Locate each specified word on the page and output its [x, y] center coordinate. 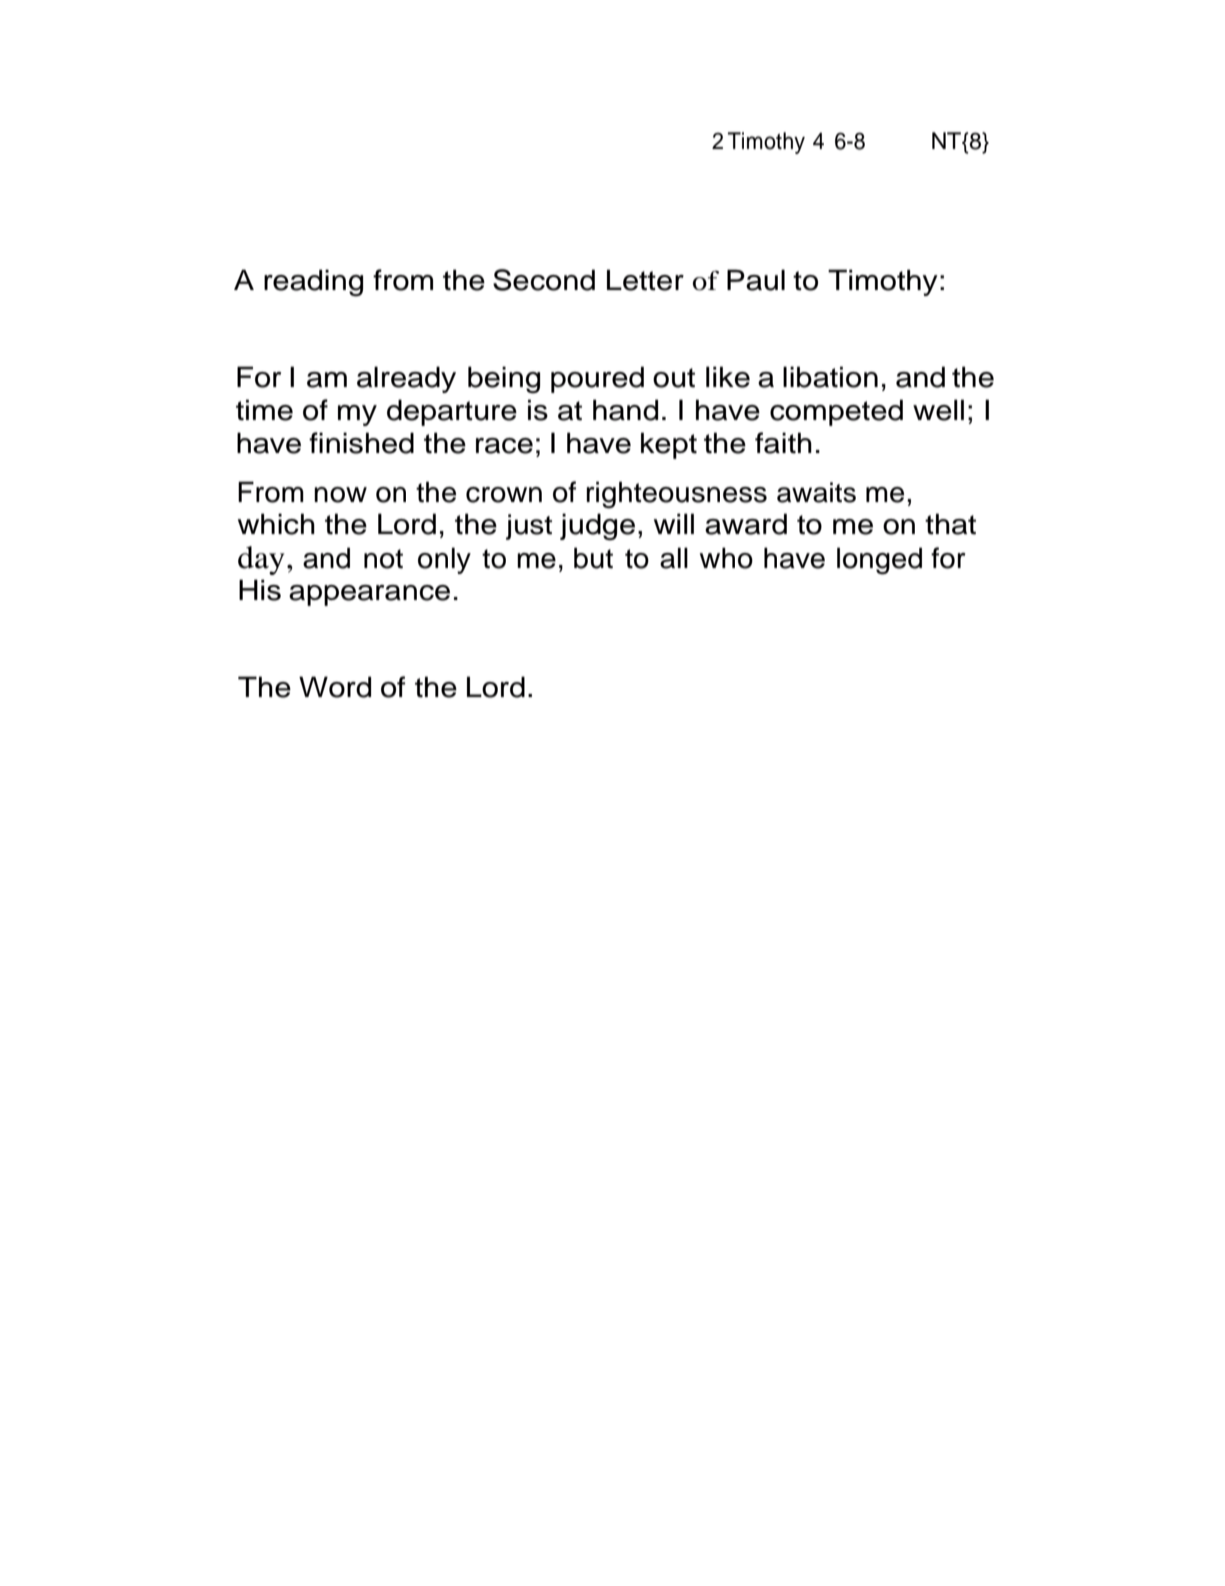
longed [879, 561]
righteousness [676, 495]
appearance [369, 595]
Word [335, 687]
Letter [645, 280]
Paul [756, 280]
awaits [816, 492]
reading [313, 283]
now [340, 495]
